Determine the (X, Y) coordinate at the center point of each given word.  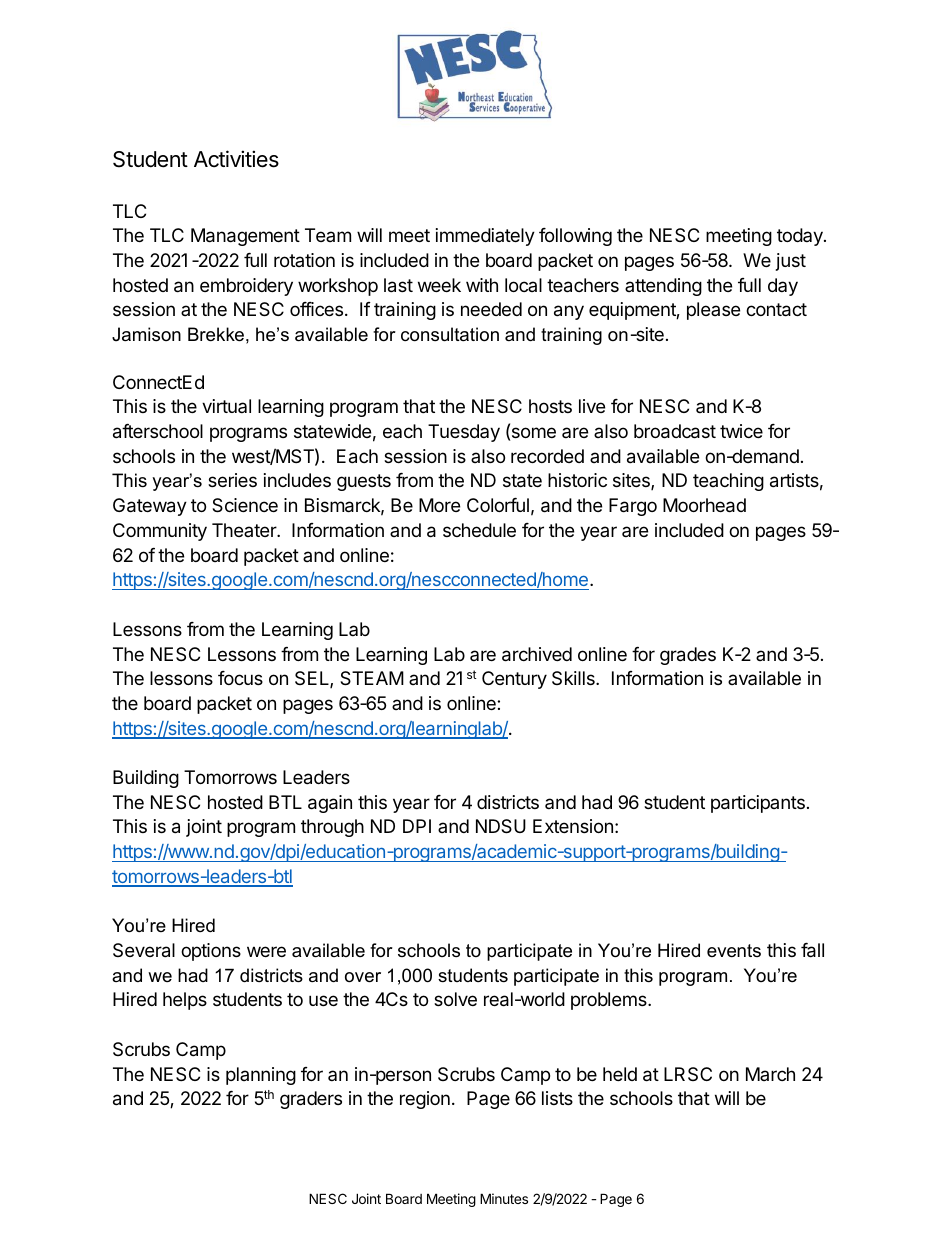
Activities (236, 159)
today (801, 237)
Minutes (504, 1198)
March (770, 1074)
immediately (485, 237)
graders (311, 1100)
